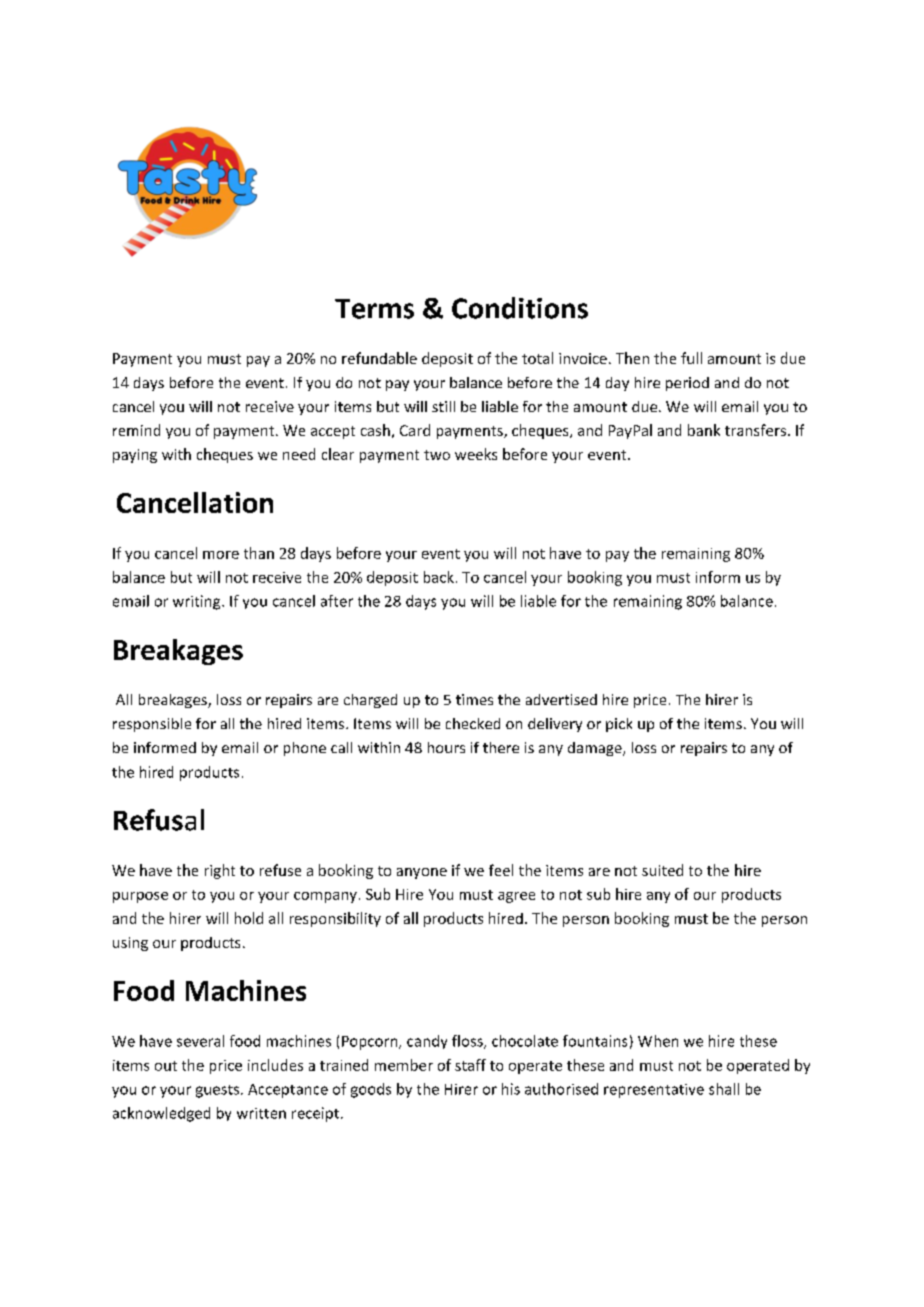 The width and height of the page is (924, 1307). I want to click on responsible, so click(152, 725).
